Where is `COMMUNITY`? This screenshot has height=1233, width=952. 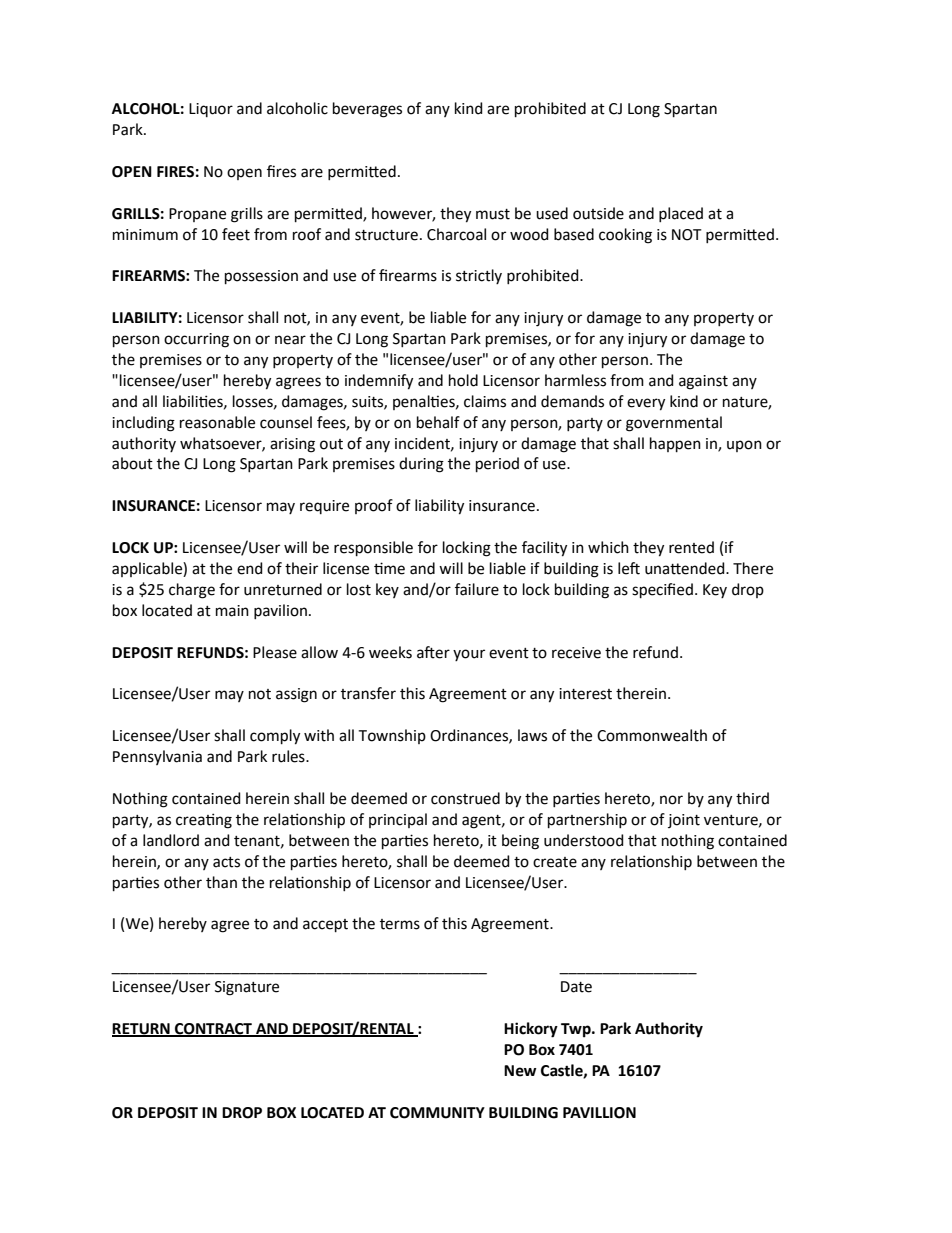
COMMUNITY is located at coordinates (437, 1113).
